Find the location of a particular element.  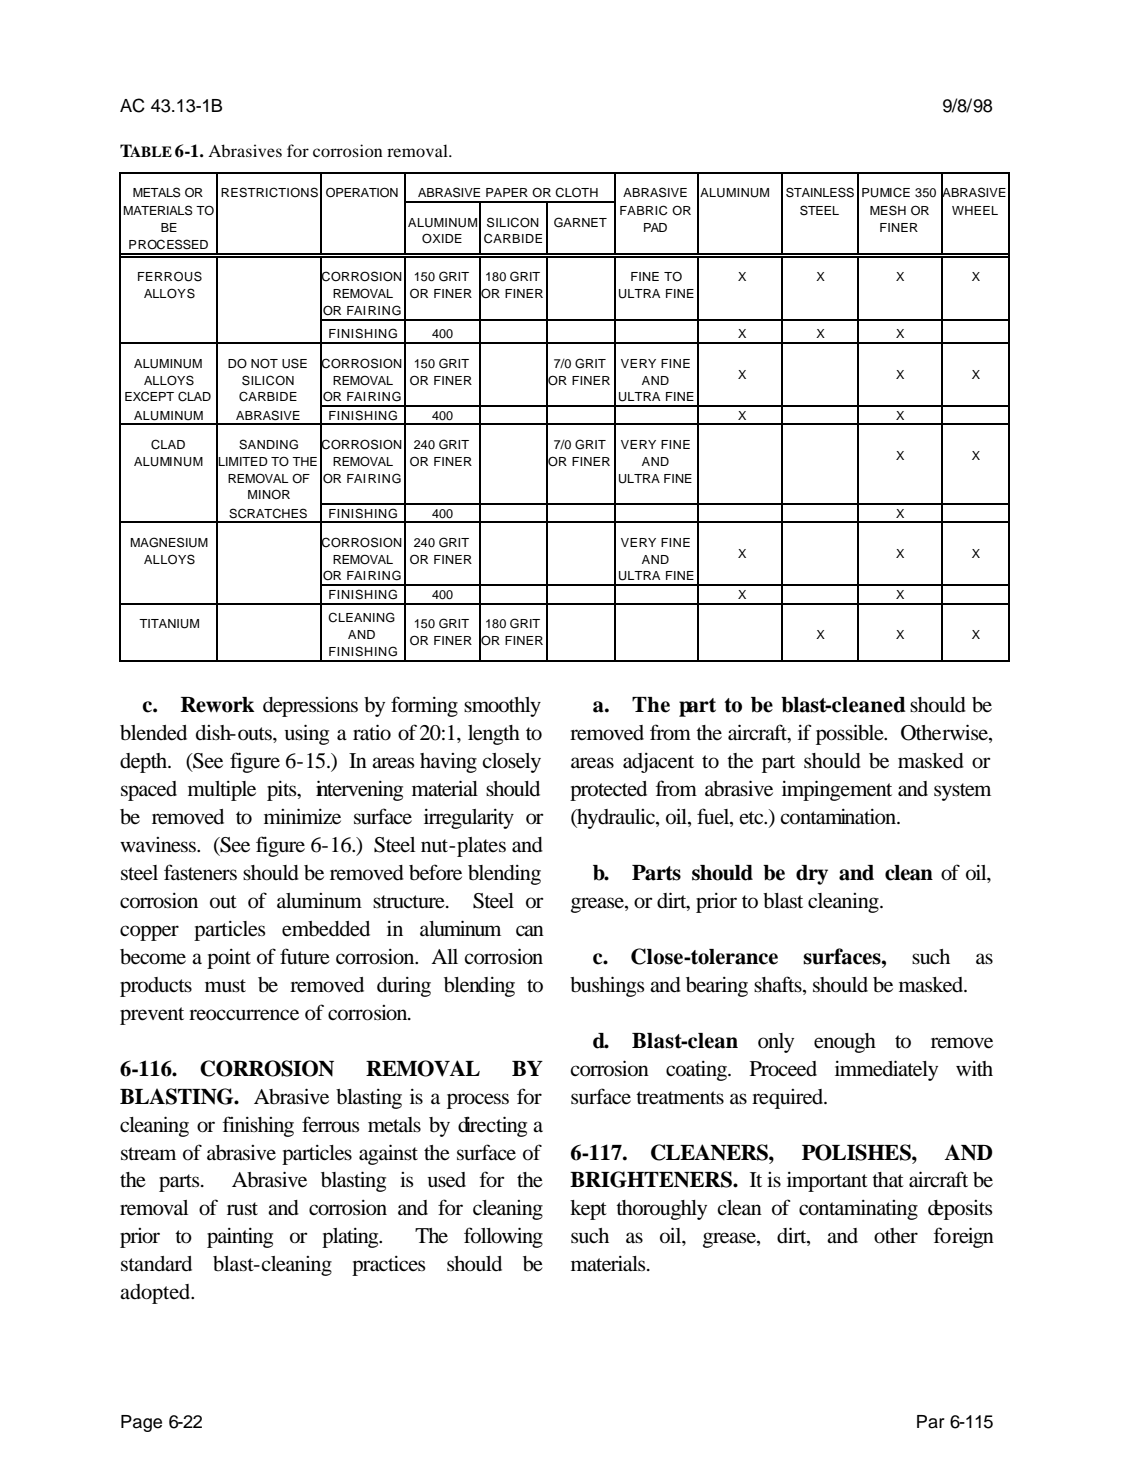

smoothly is located at coordinates (502, 707).
